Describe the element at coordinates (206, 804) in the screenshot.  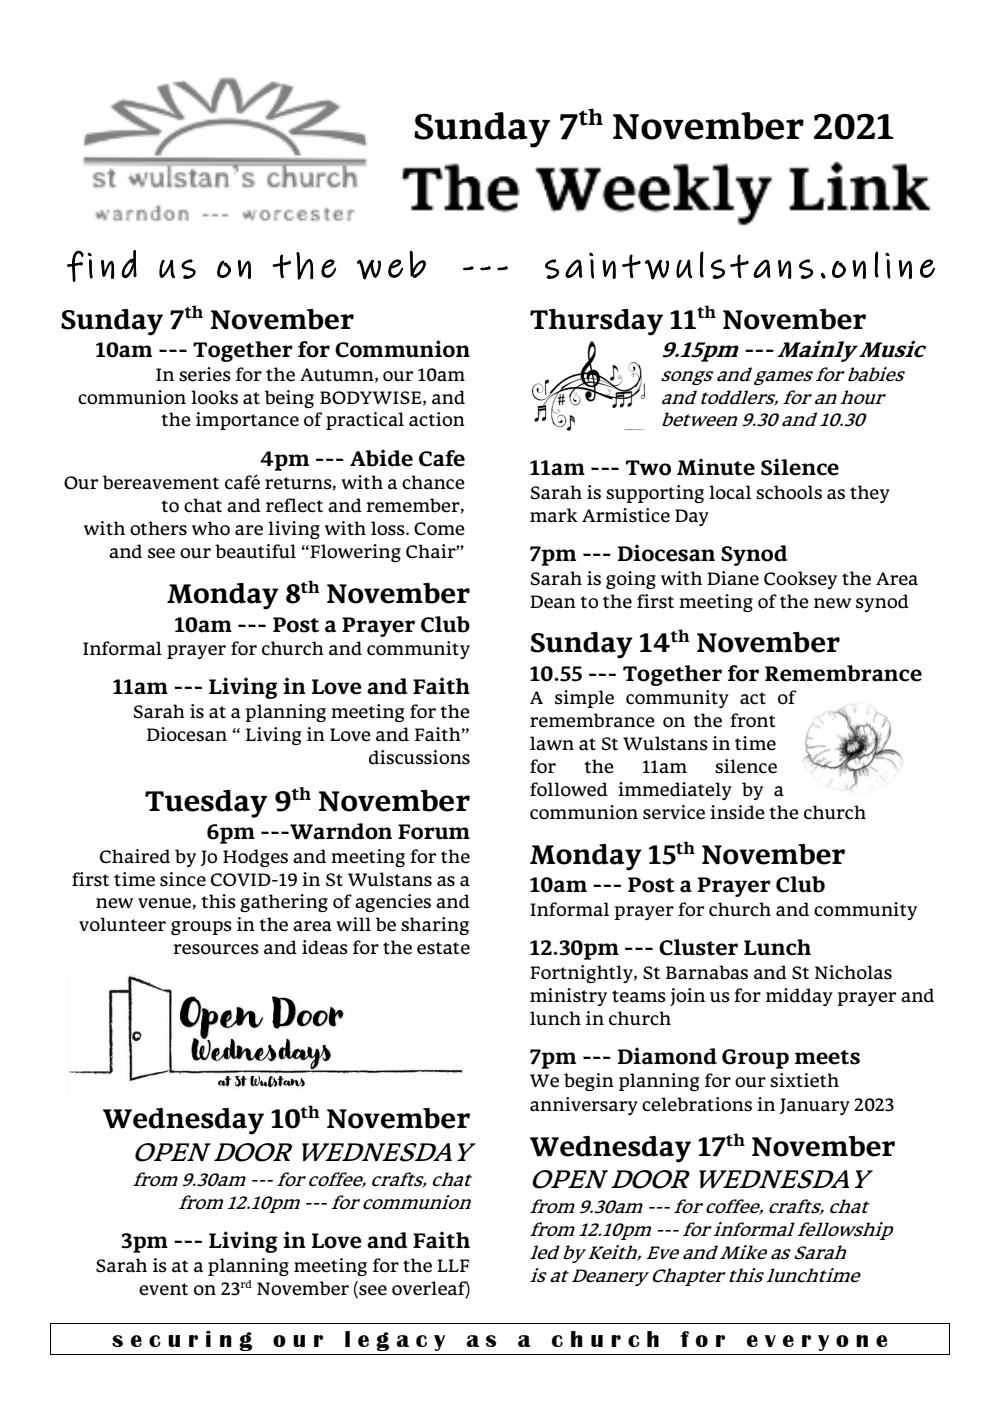
I see `Tuesday` at that location.
